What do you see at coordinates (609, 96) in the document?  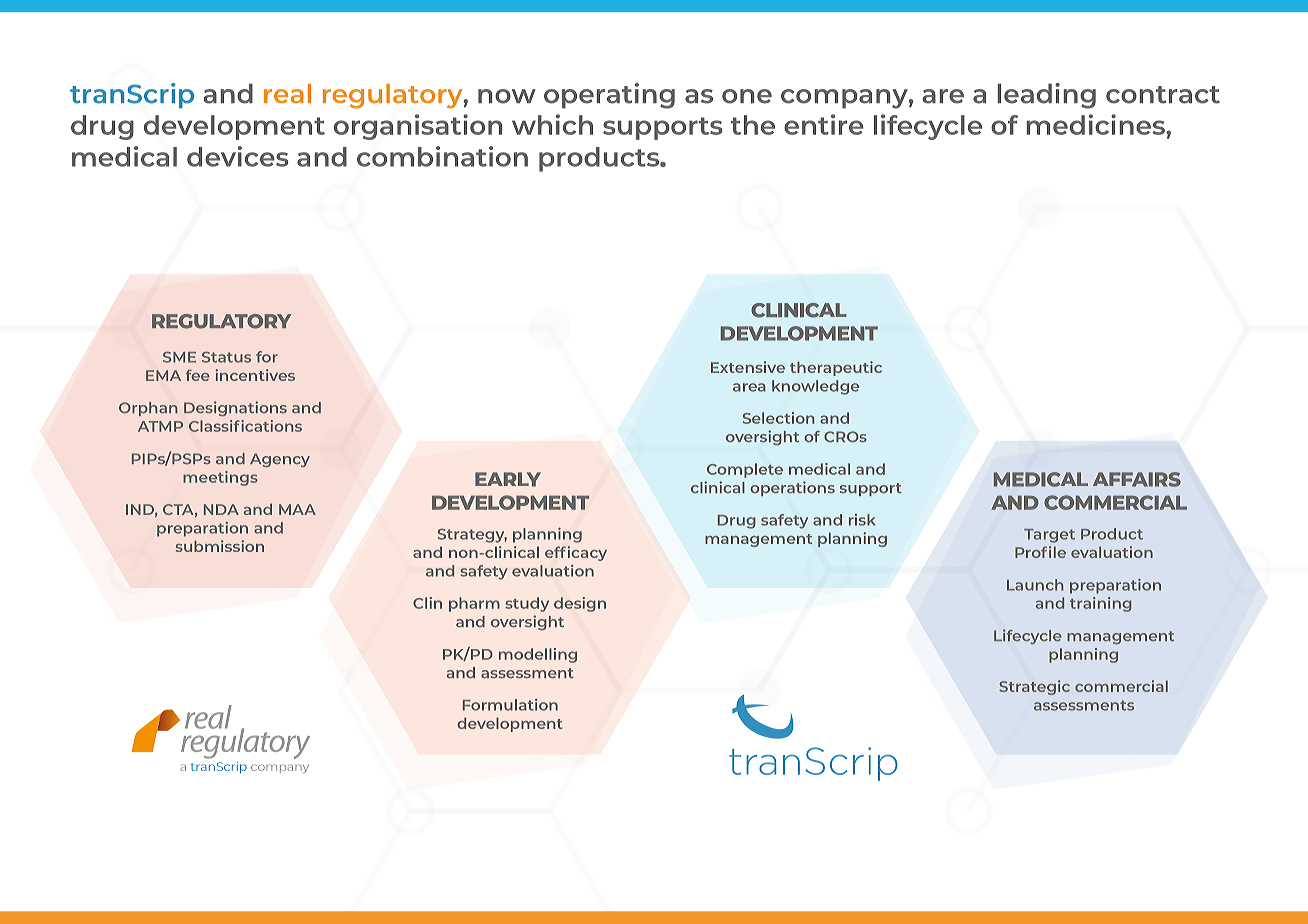 I see `operating` at bounding box center [609, 96].
